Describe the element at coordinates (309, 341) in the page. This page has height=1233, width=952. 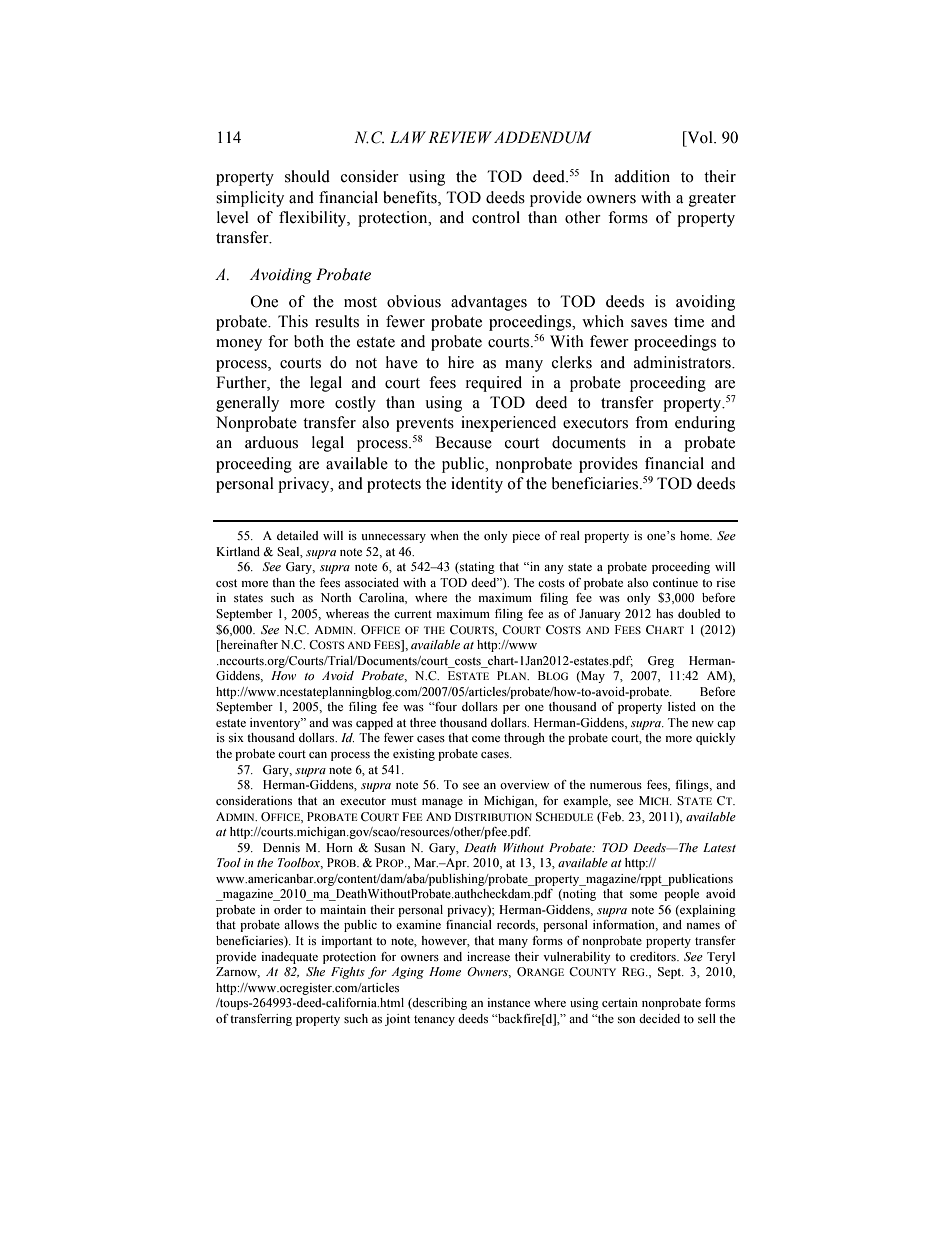
I see `both` at that location.
